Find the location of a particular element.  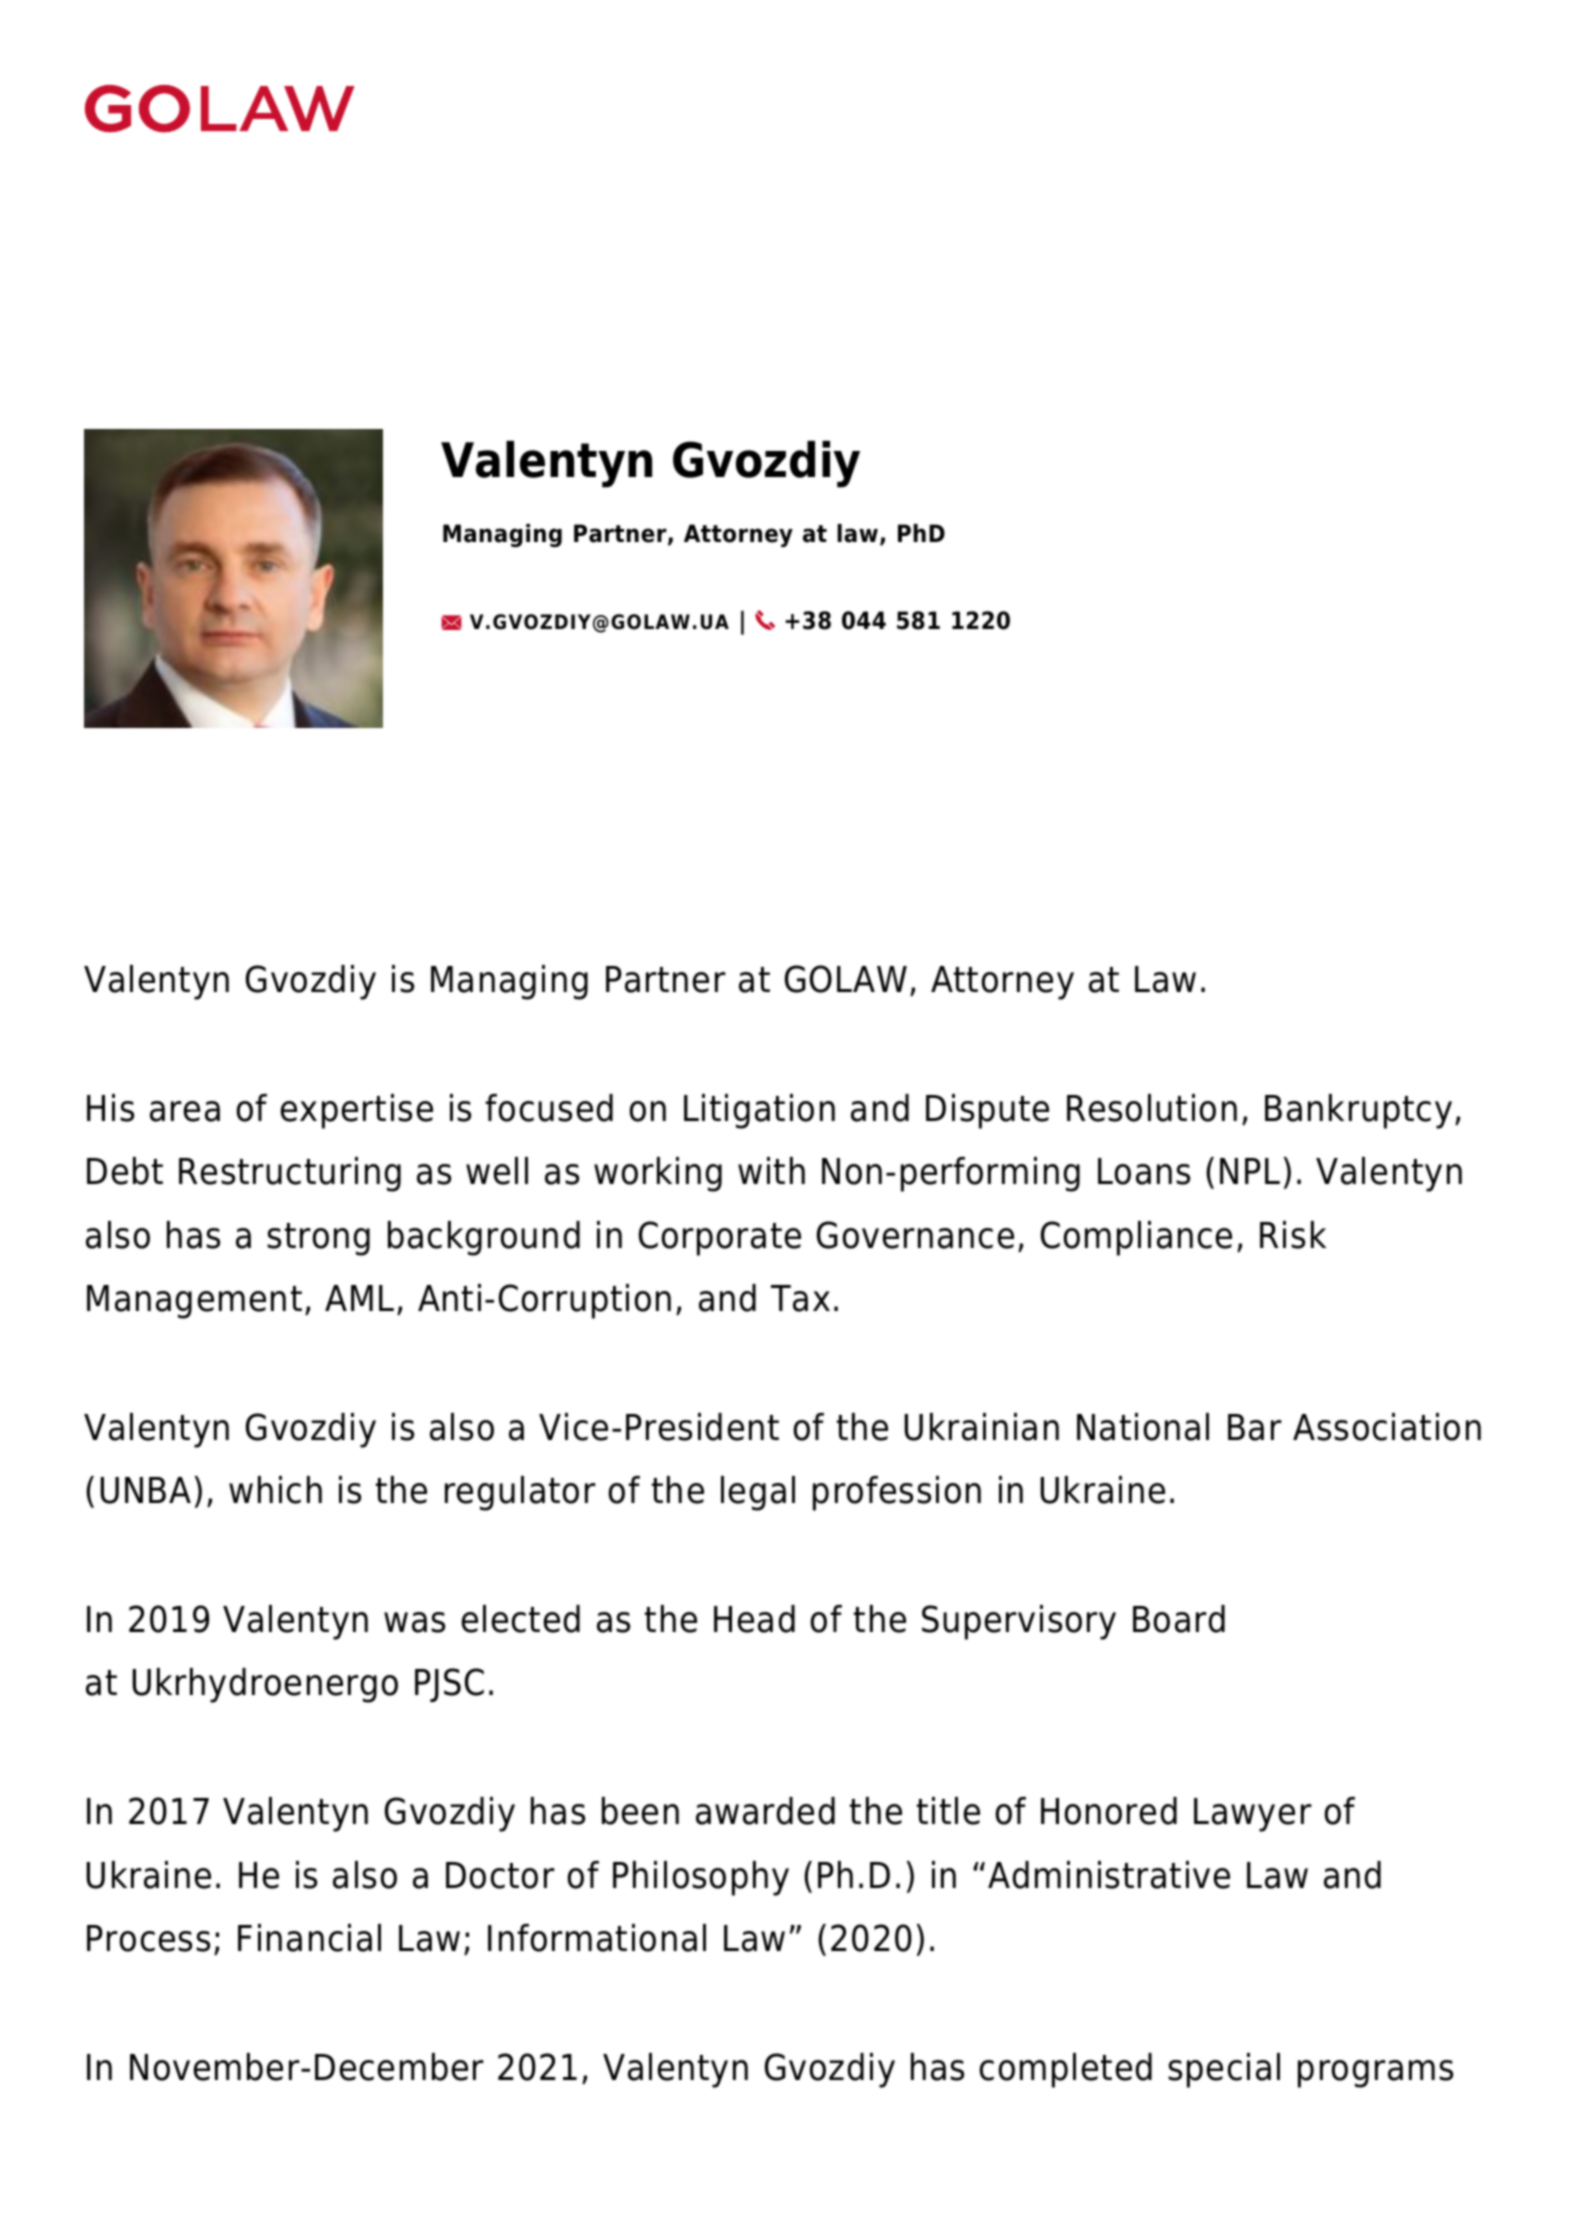

was is located at coordinates (414, 1622).
